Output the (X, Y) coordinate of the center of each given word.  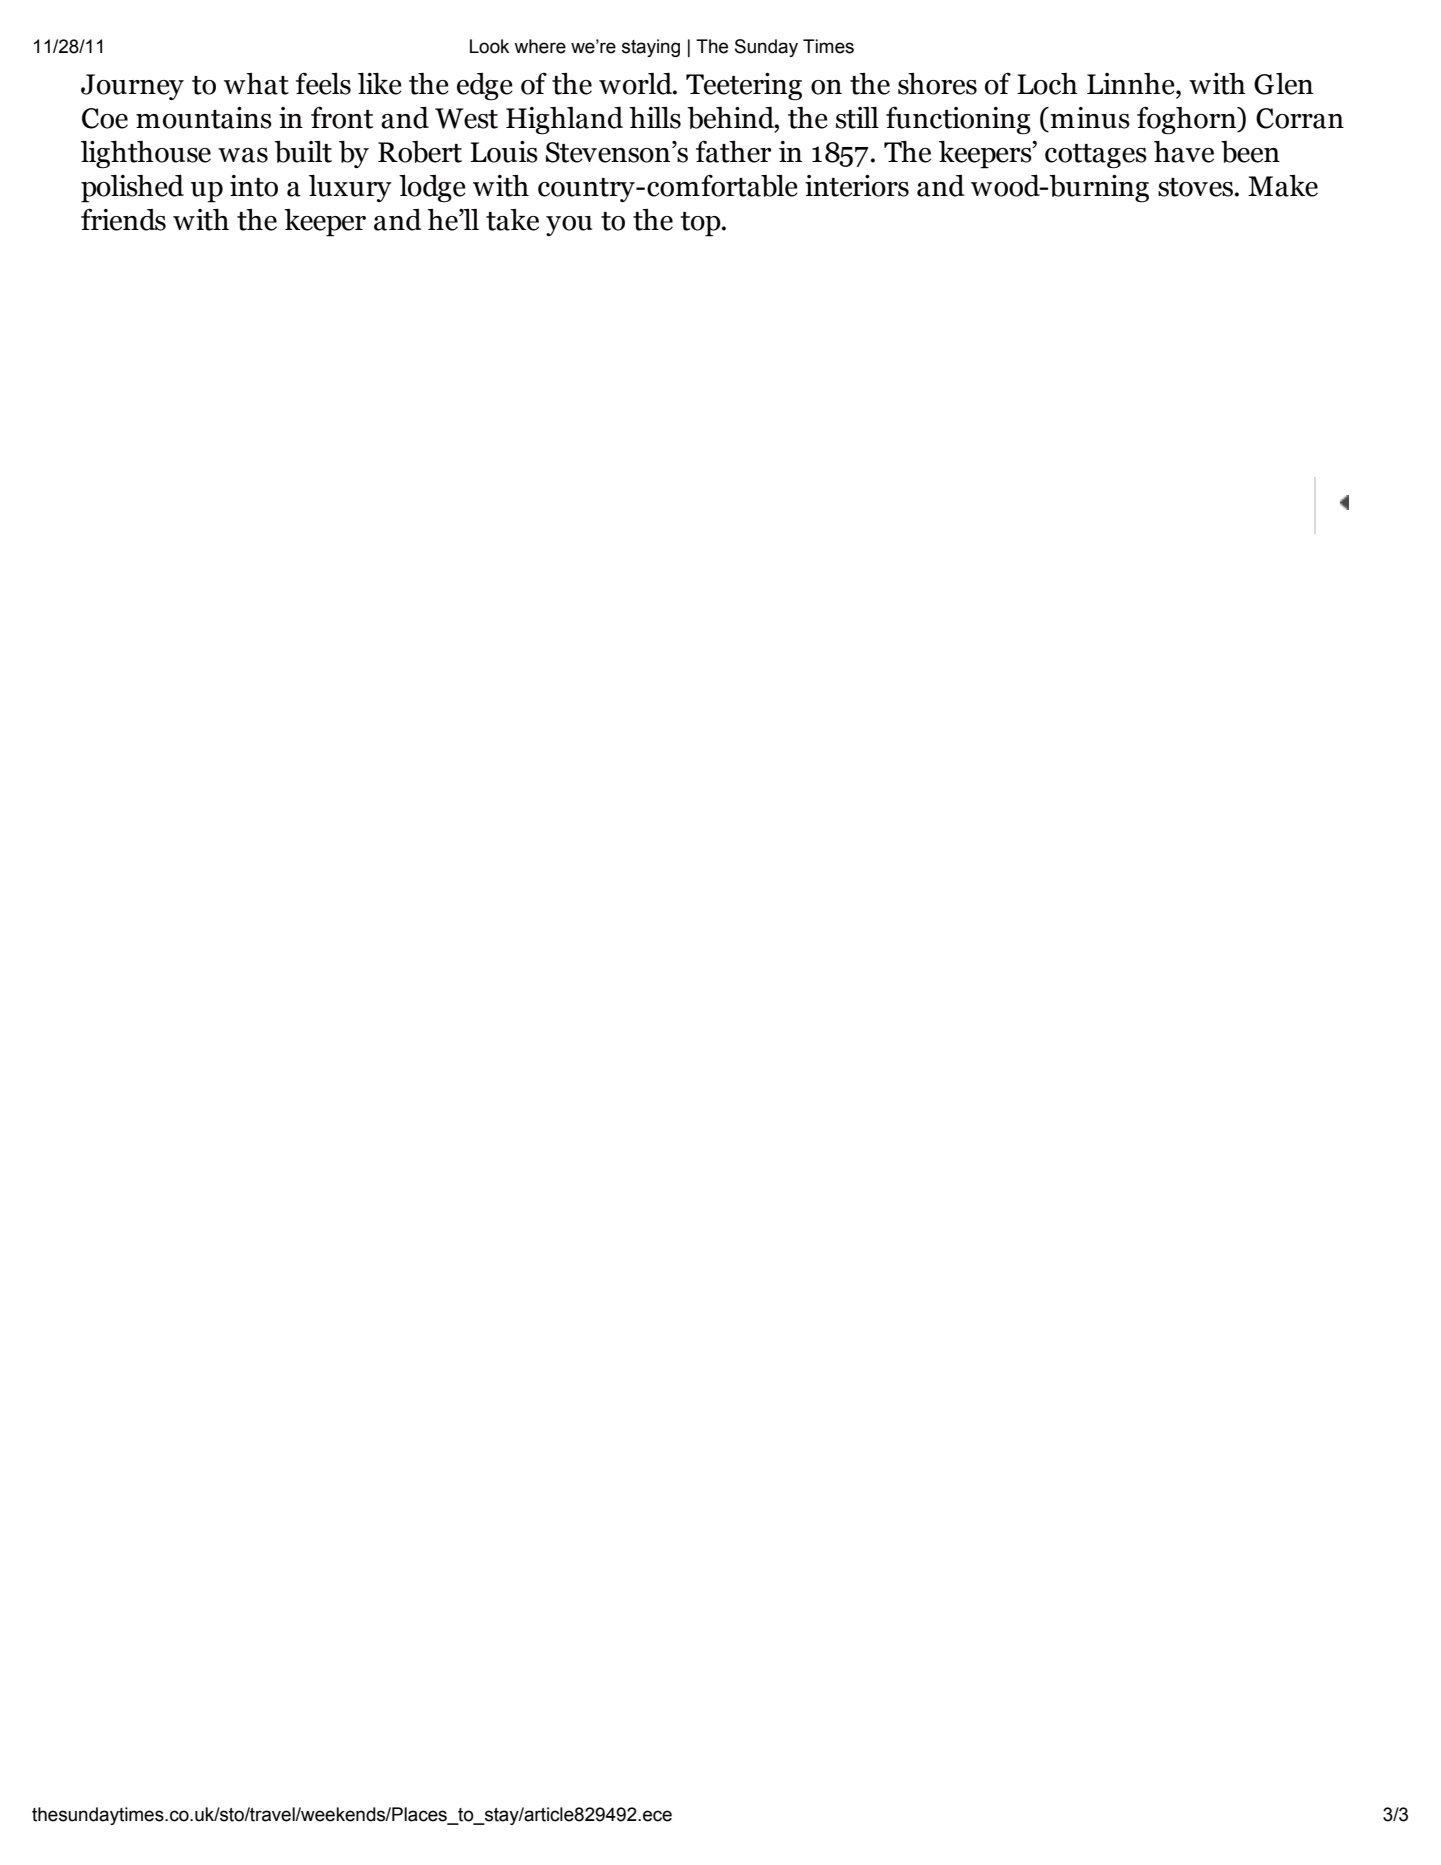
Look (489, 46)
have (1184, 152)
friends (123, 219)
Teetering (744, 87)
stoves (1197, 187)
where (540, 46)
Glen (1283, 84)
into (254, 186)
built (303, 152)
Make (1283, 186)
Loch (1047, 84)
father (733, 151)
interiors (857, 186)
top (702, 224)
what (256, 84)
